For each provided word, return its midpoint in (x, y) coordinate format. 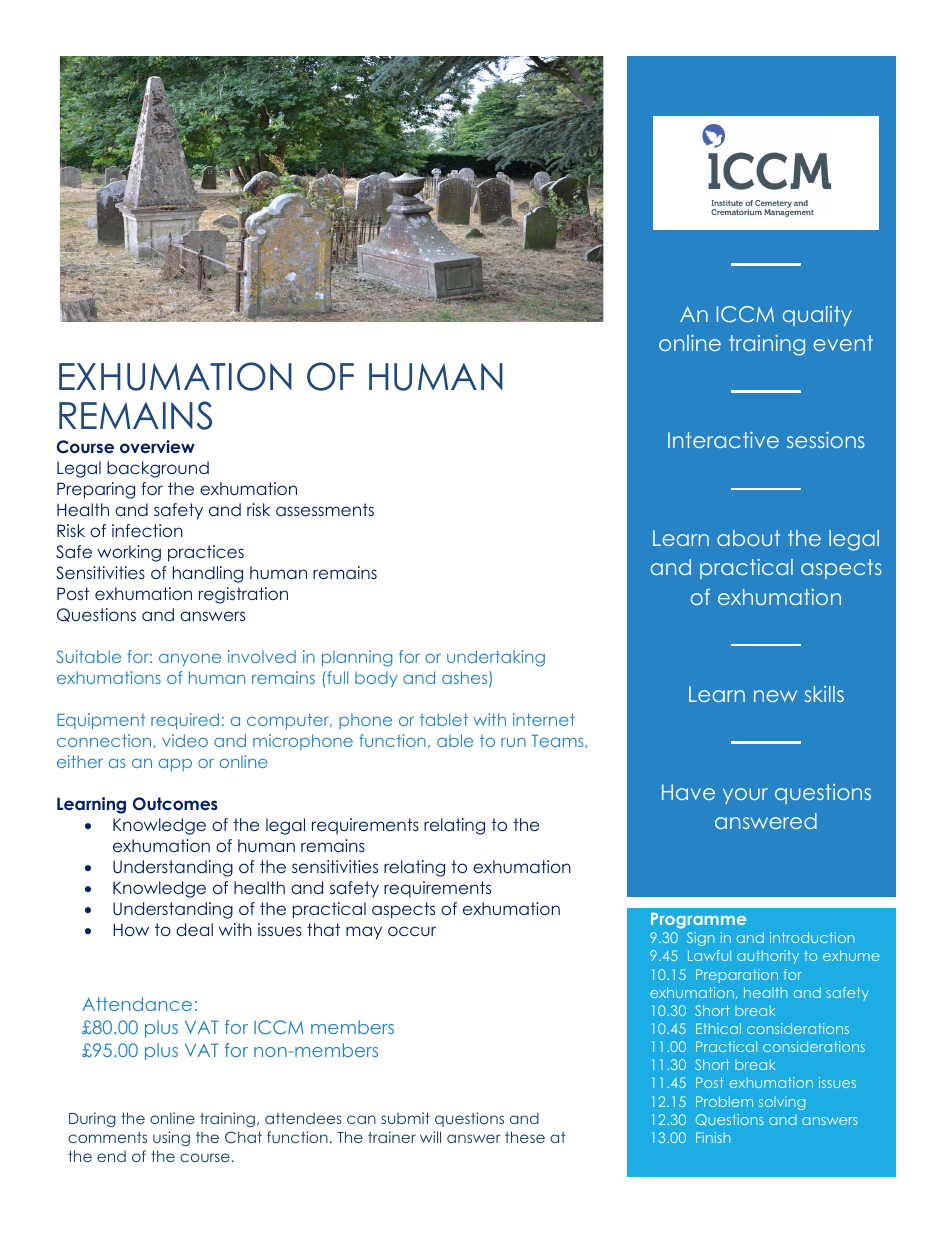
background (158, 469)
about (748, 538)
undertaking (496, 658)
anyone (190, 660)
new (775, 696)
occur (412, 931)
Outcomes (175, 804)
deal (194, 929)
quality (817, 316)
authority (768, 957)
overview (157, 446)
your (745, 796)
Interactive (723, 440)
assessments (325, 509)
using (171, 1138)
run (513, 742)
